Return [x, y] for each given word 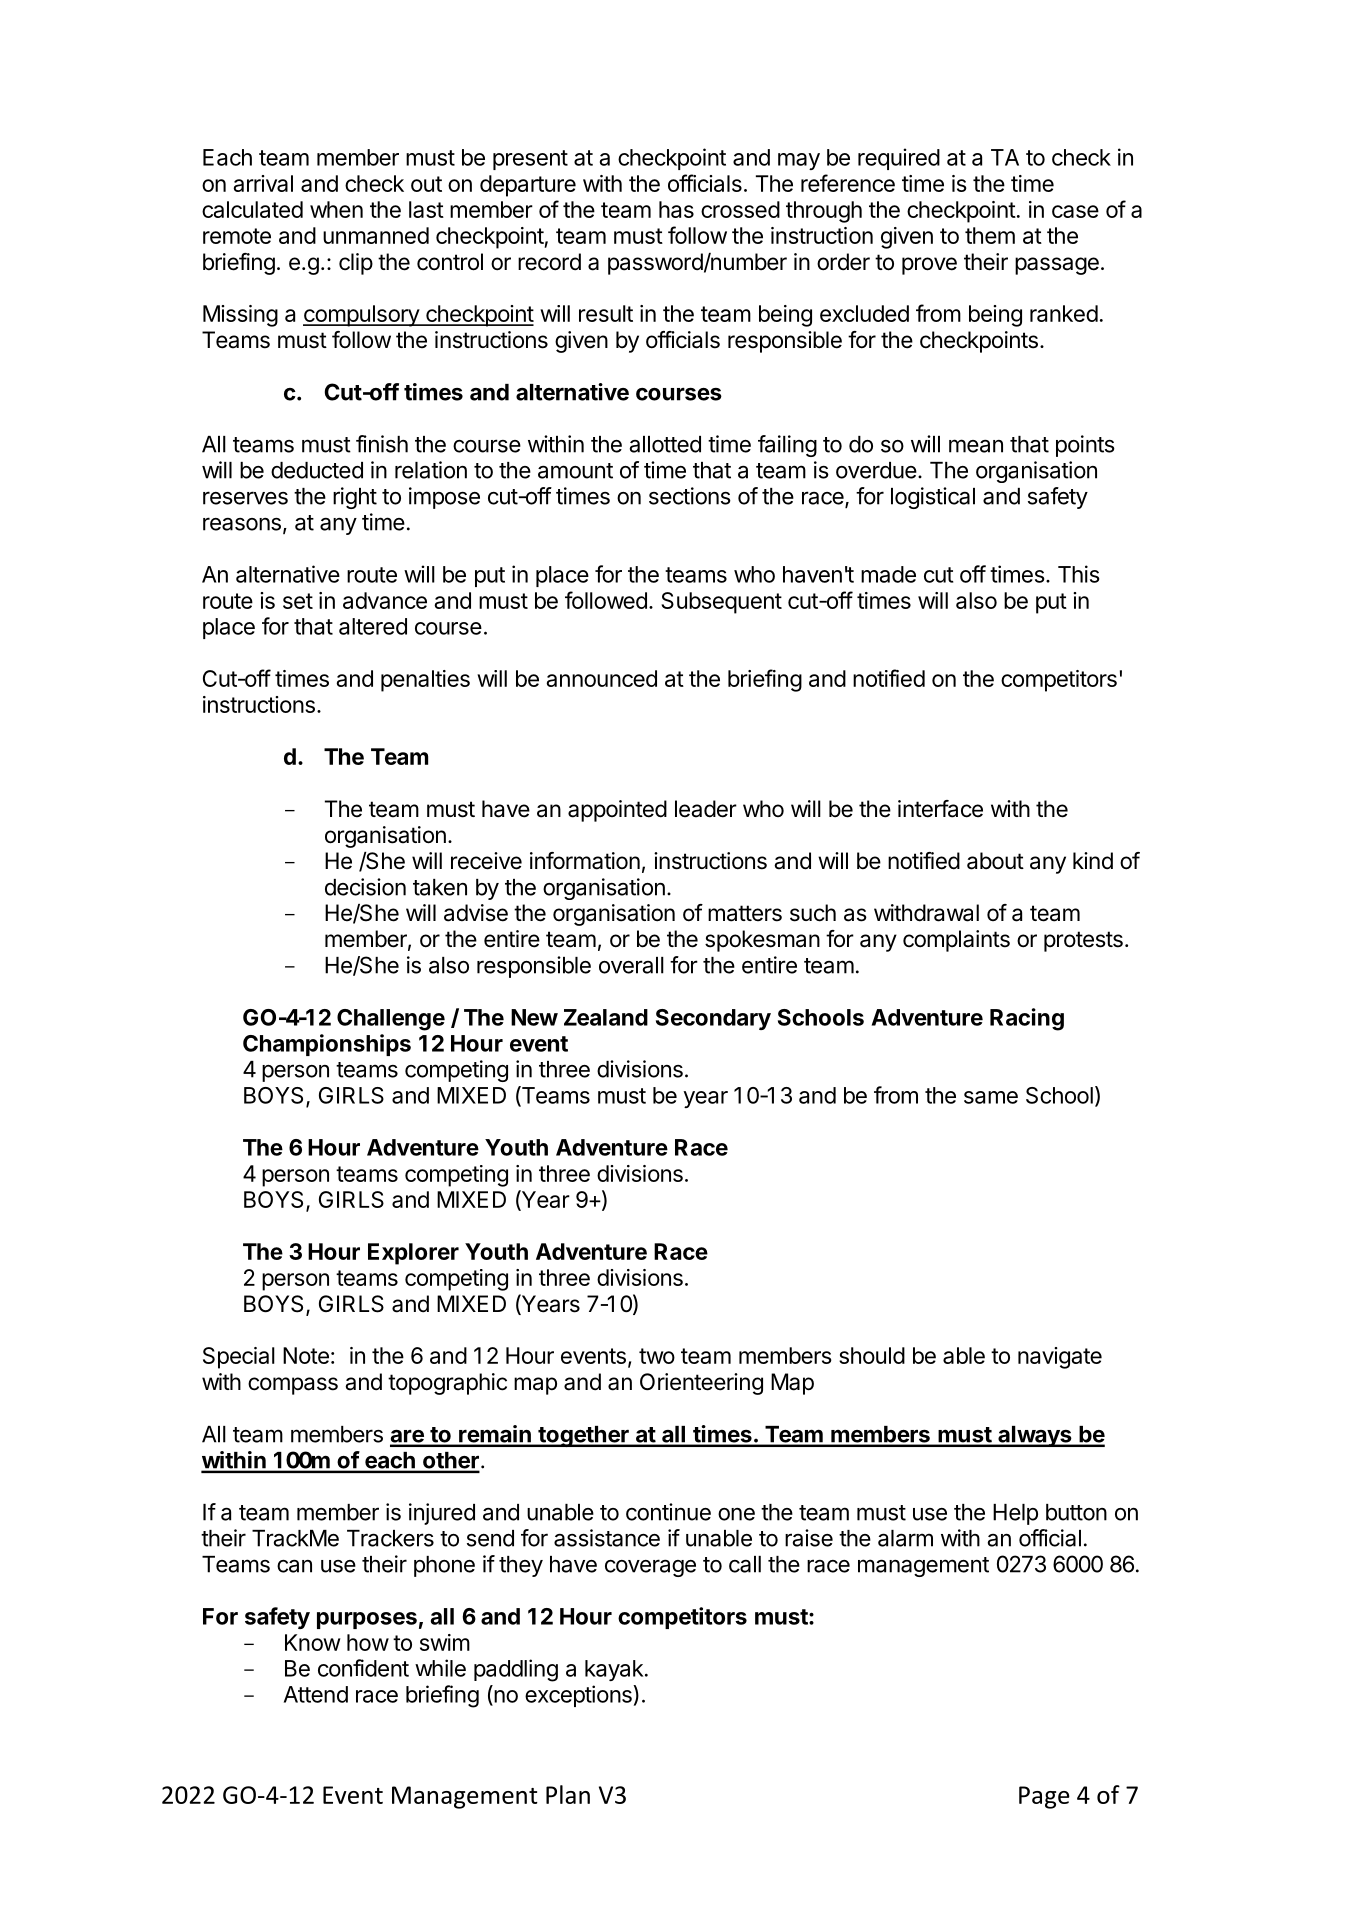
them [990, 235]
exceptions [579, 1696]
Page [1044, 1797]
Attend [316, 1694]
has [676, 209]
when [336, 209]
